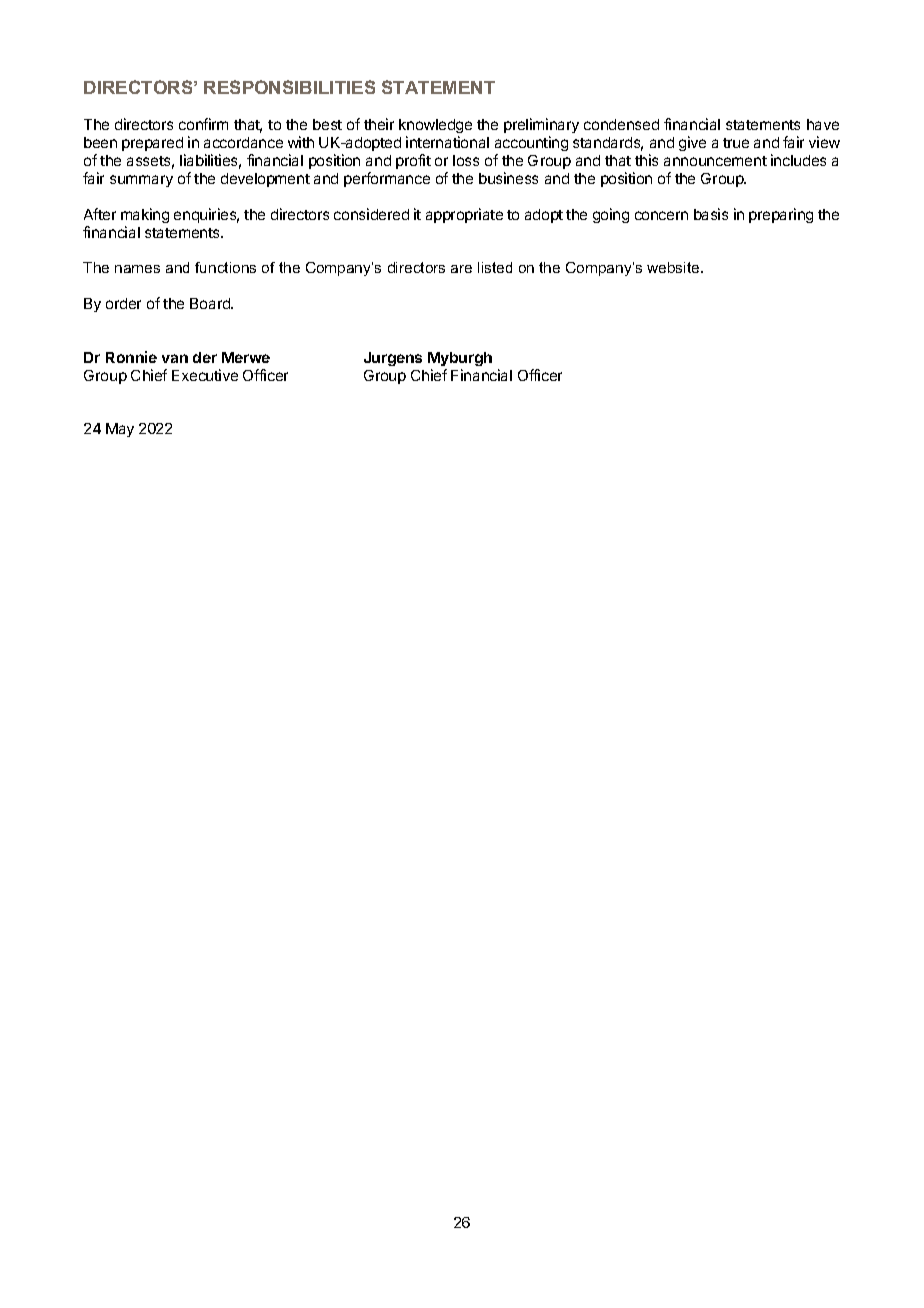  I want to click on business, so click(508, 178).
